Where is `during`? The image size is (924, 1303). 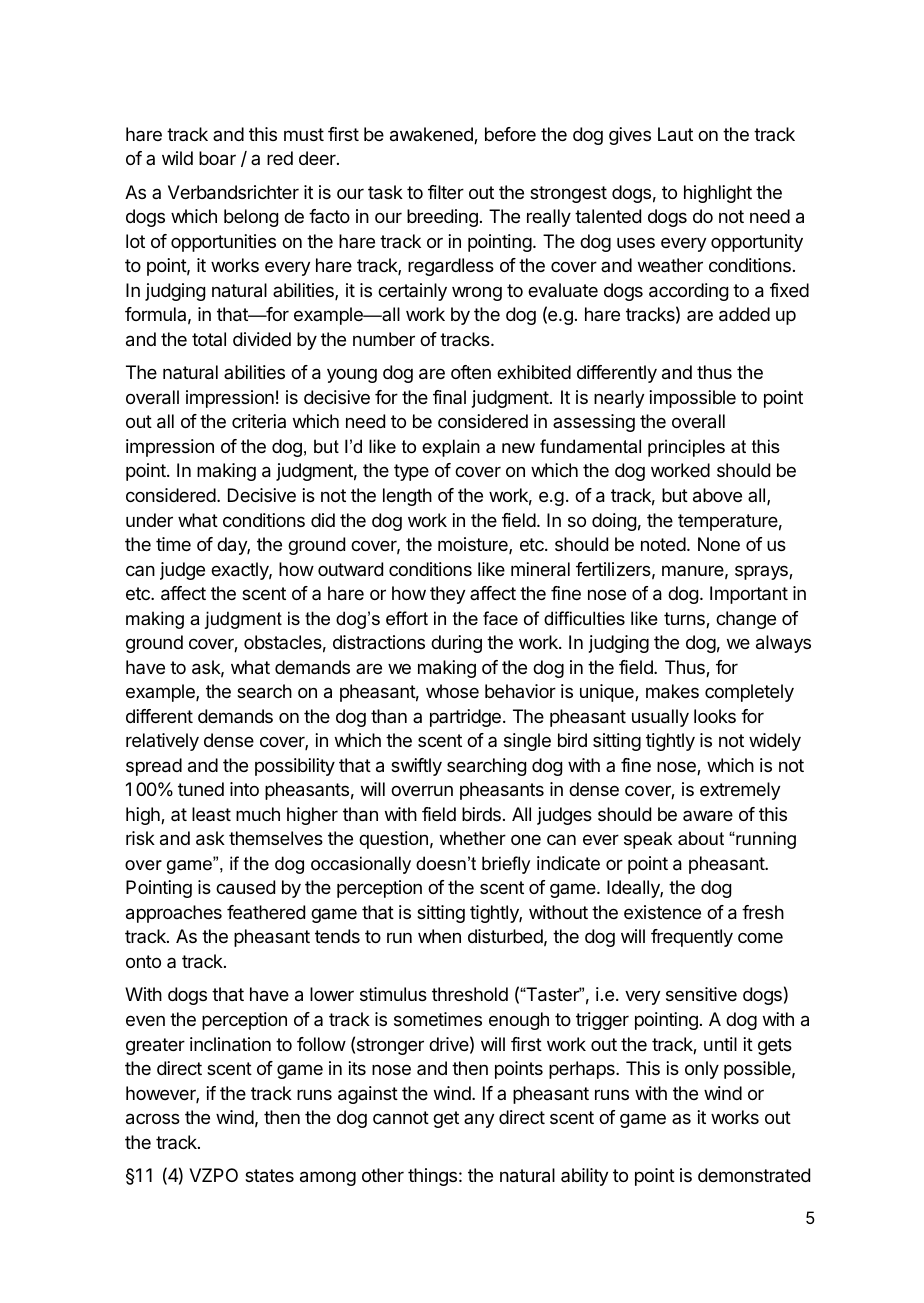
during is located at coordinates (456, 644).
